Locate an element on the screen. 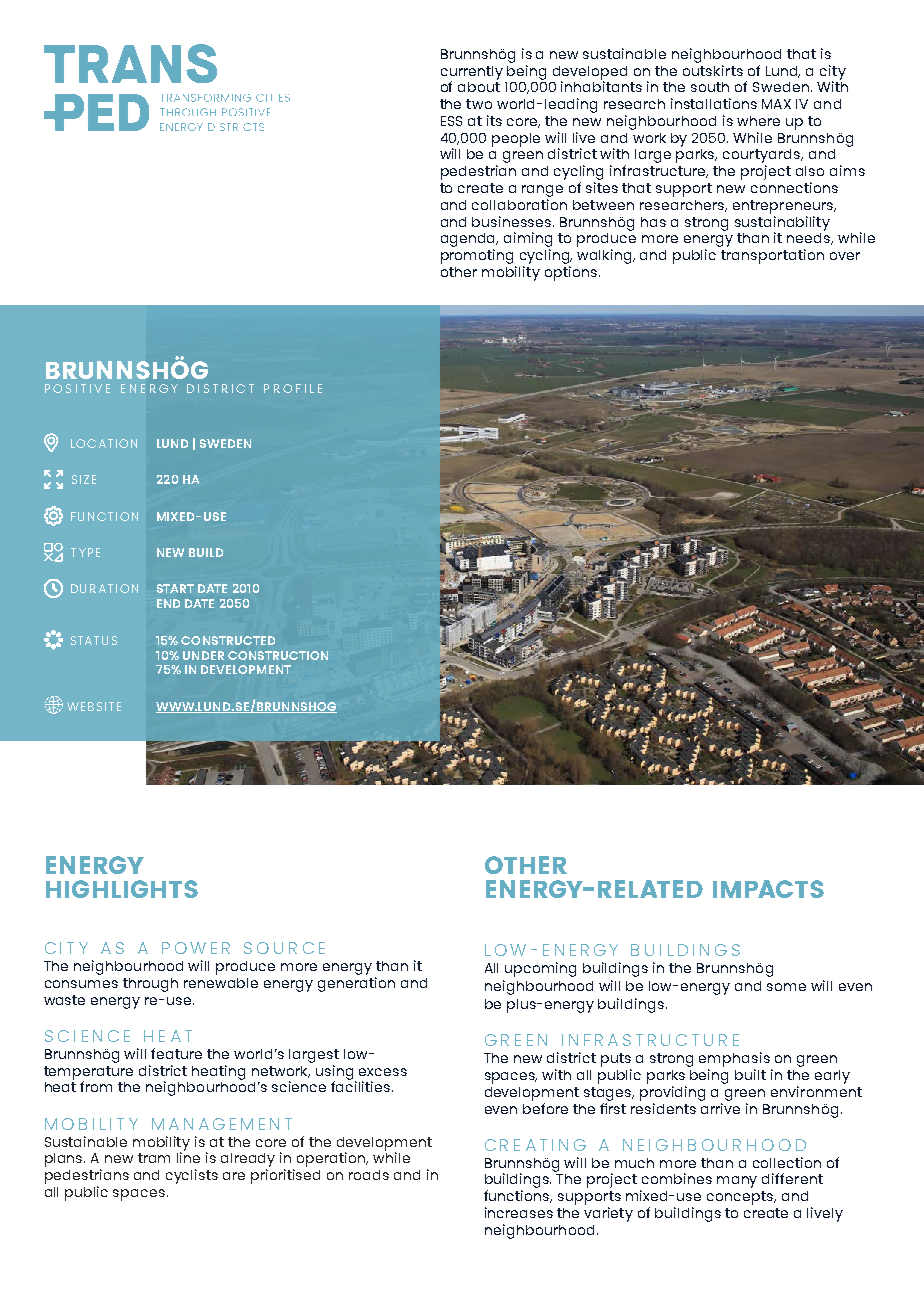 The image size is (924, 1308). currently is located at coordinates (472, 74).
